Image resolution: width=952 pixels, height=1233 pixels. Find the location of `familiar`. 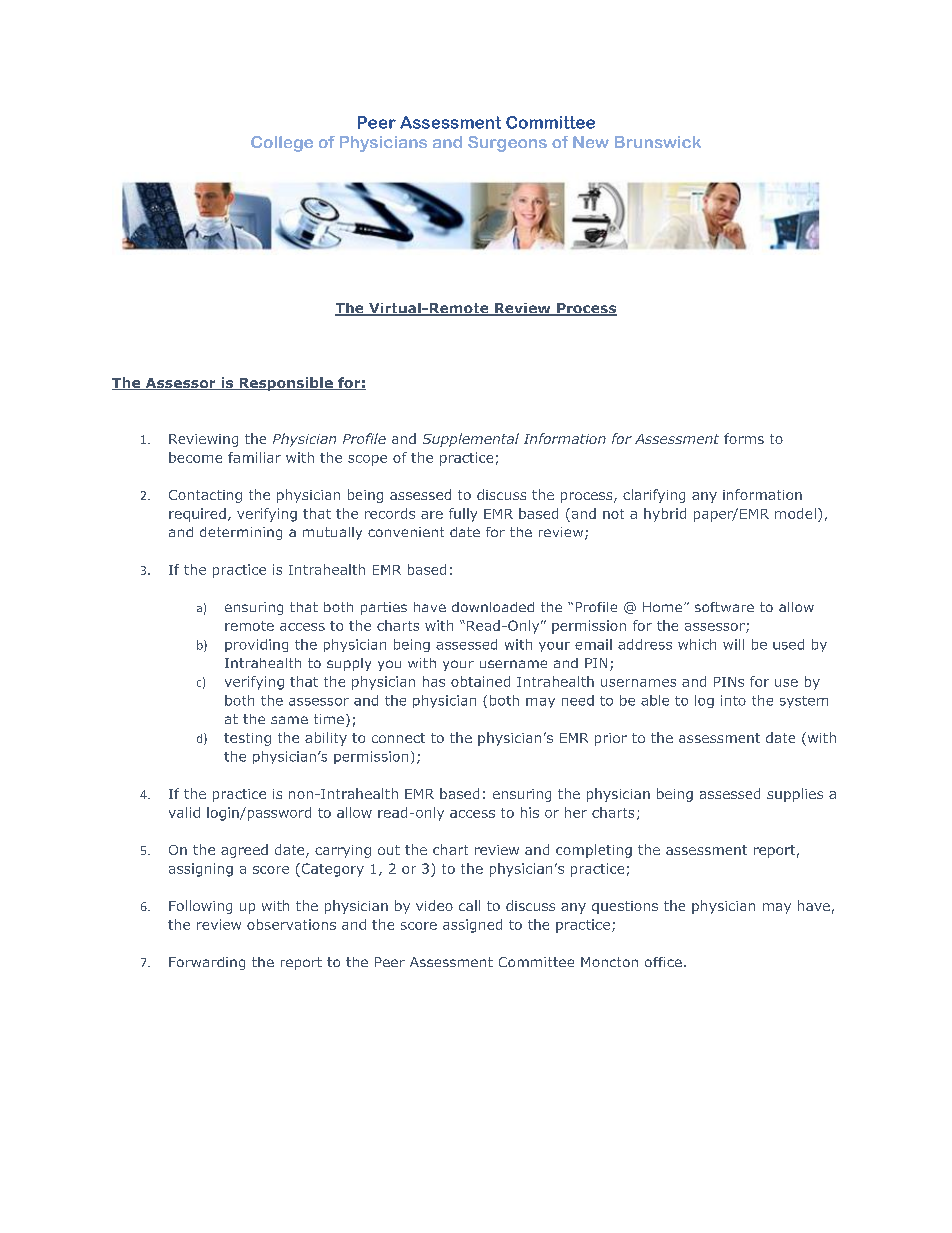

familiar is located at coordinates (254, 457).
